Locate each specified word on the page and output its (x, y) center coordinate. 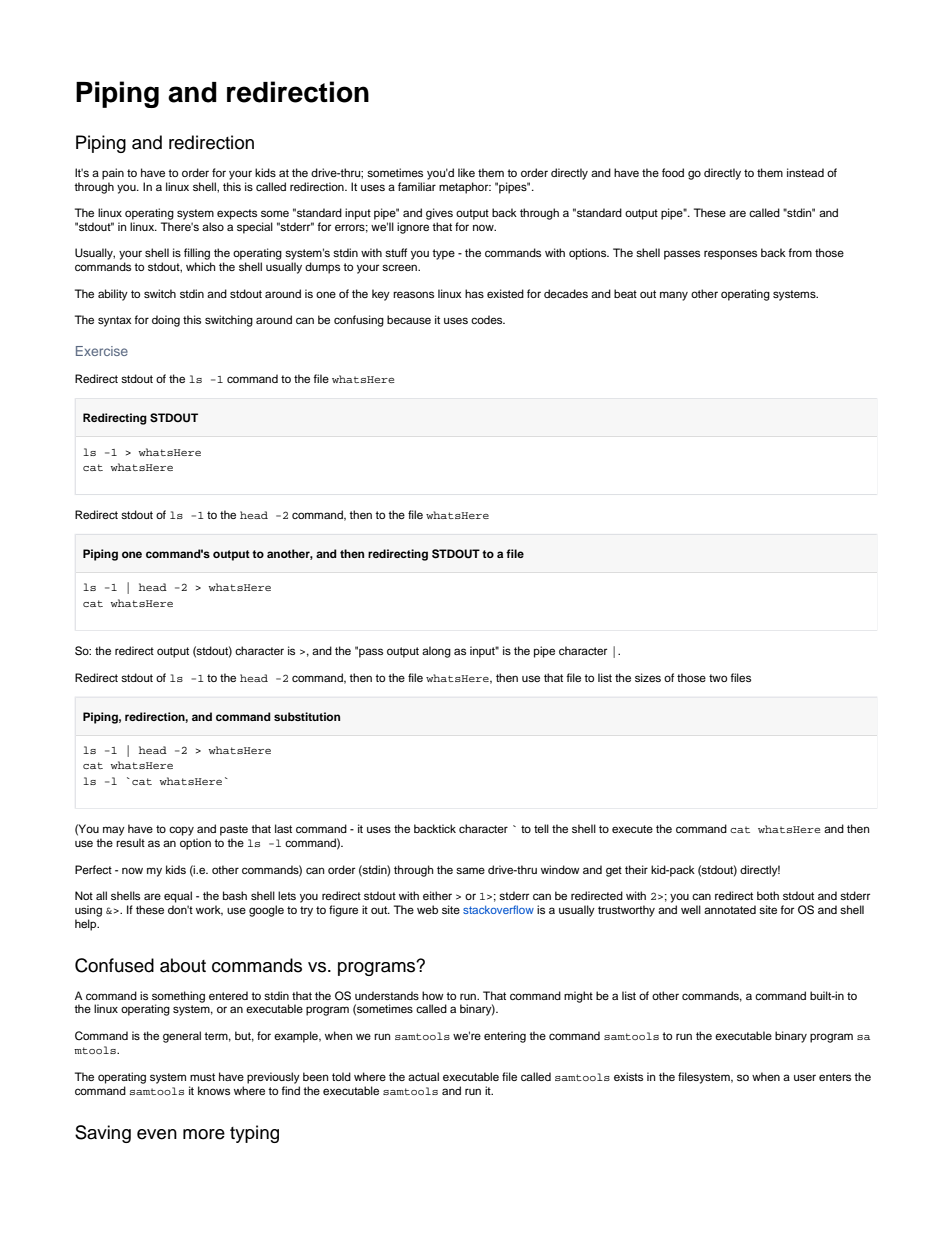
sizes (648, 677)
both (768, 895)
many (674, 296)
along (436, 652)
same (470, 870)
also (213, 226)
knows (214, 1090)
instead (805, 172)
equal (178, 897)
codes (488, 319)
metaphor (465, 188)
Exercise (102, 351)
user (805, 1077)
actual (423, 1076)
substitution (307, 716)
